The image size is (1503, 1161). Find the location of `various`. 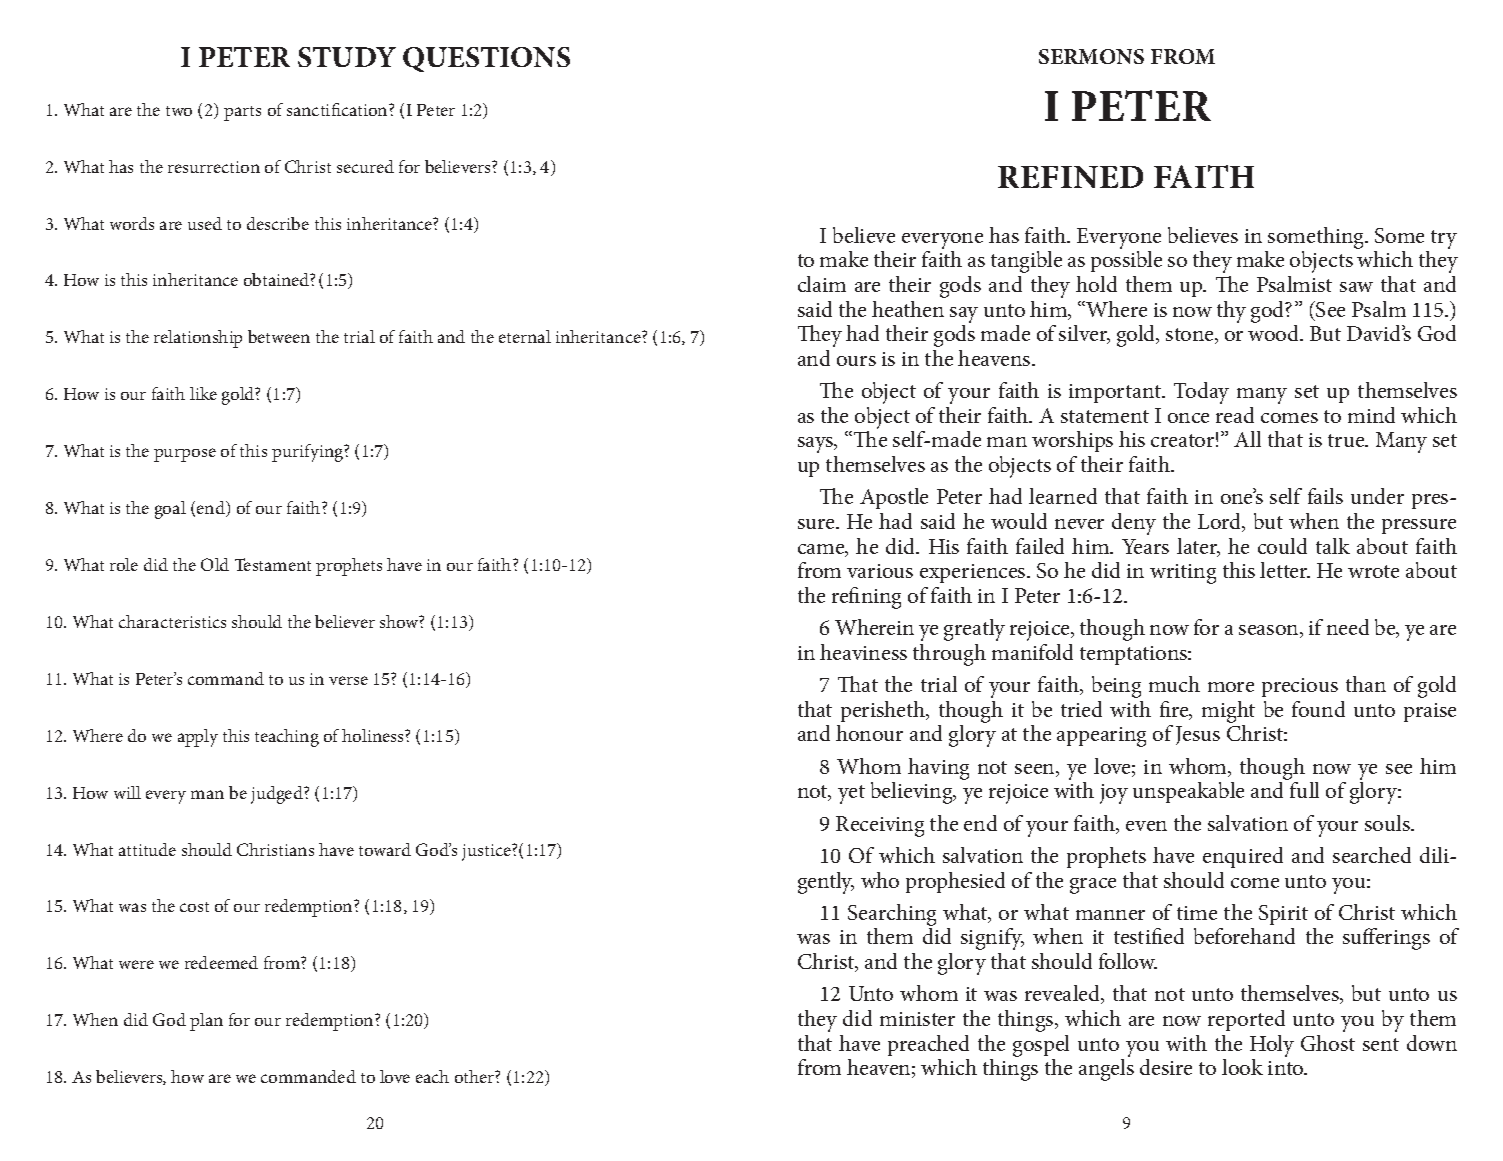

various is located at coordinates (880, 571).
